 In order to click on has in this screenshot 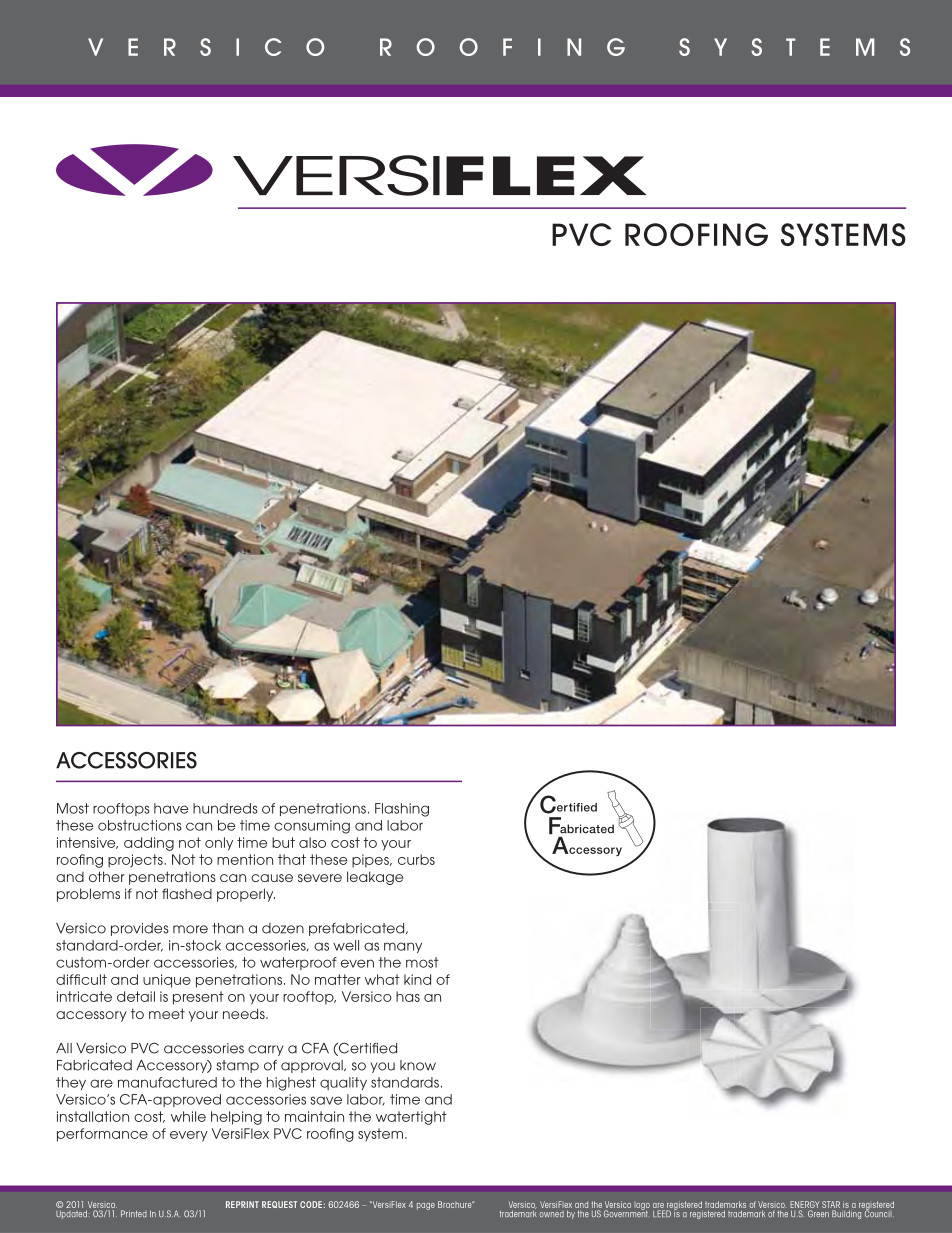, I will do `click(408, 996)`.
